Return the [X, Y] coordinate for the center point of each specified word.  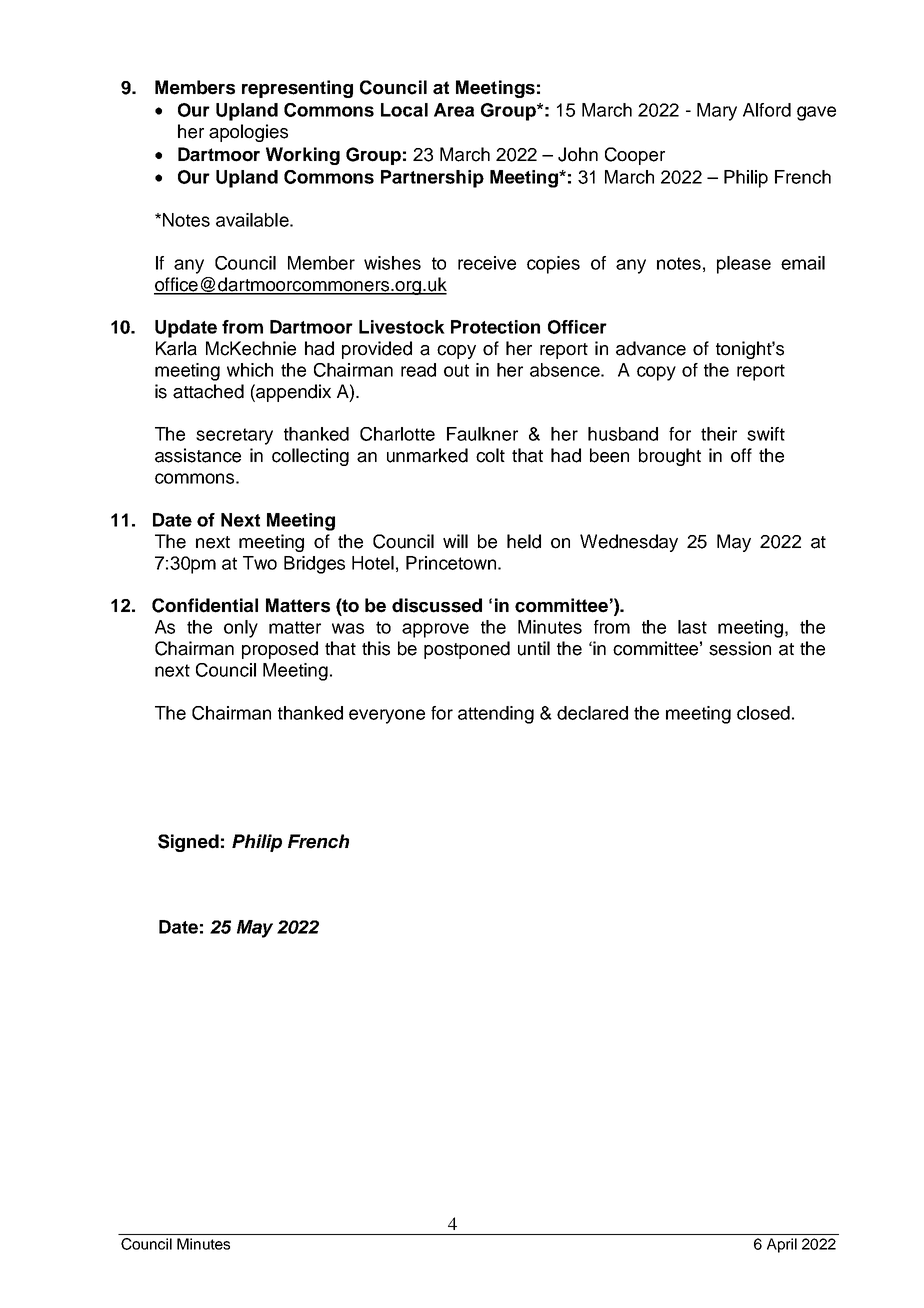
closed [763, 713]
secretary [234, 436]
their [719, 434]
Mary [717, 112]
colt [490, 455]
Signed [188, 843]
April [782, 1245]
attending [496, 715]
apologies [248, 133]
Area [454, 110]
